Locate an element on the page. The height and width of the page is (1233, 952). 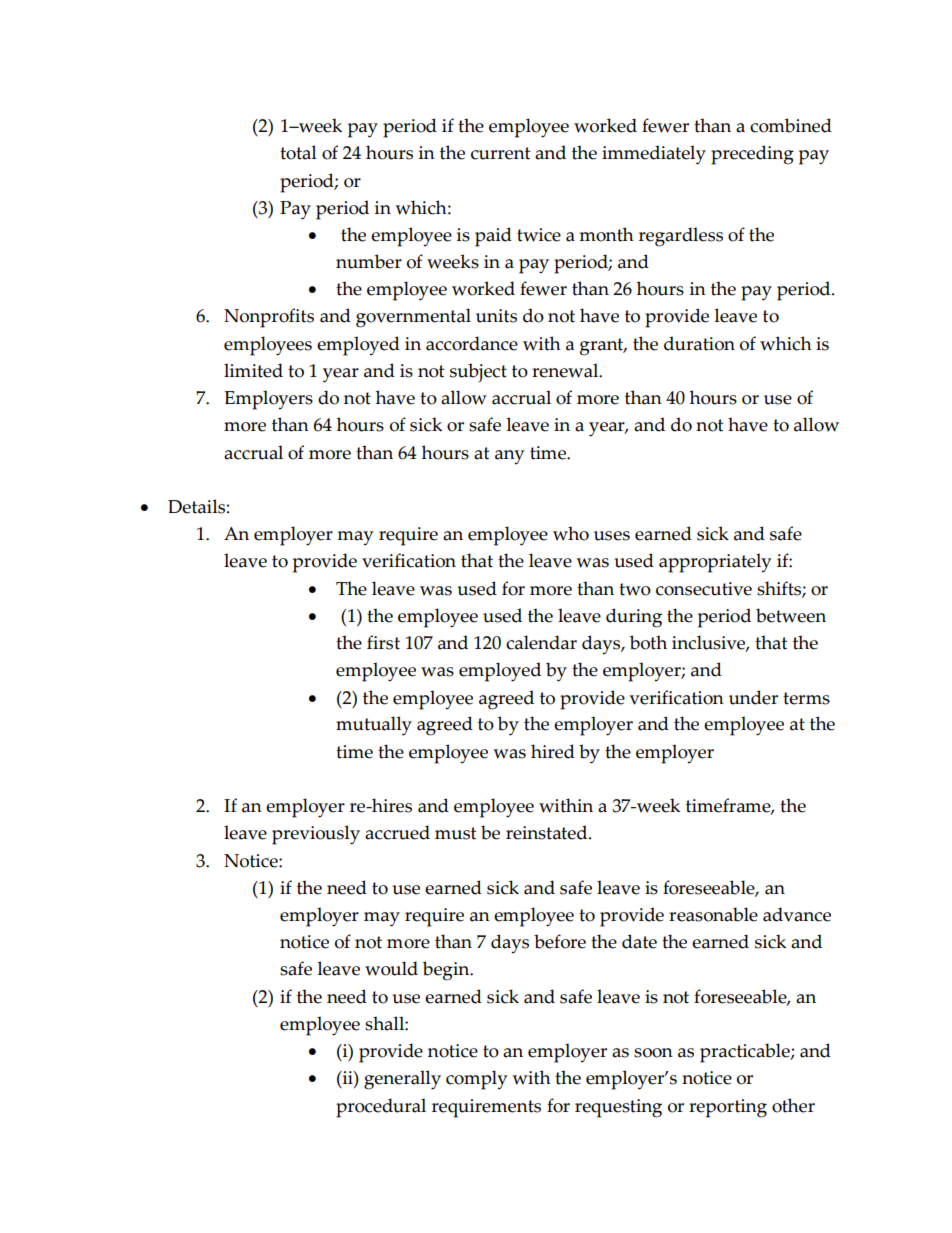
procedural is located at coordinates (381, 1108).
